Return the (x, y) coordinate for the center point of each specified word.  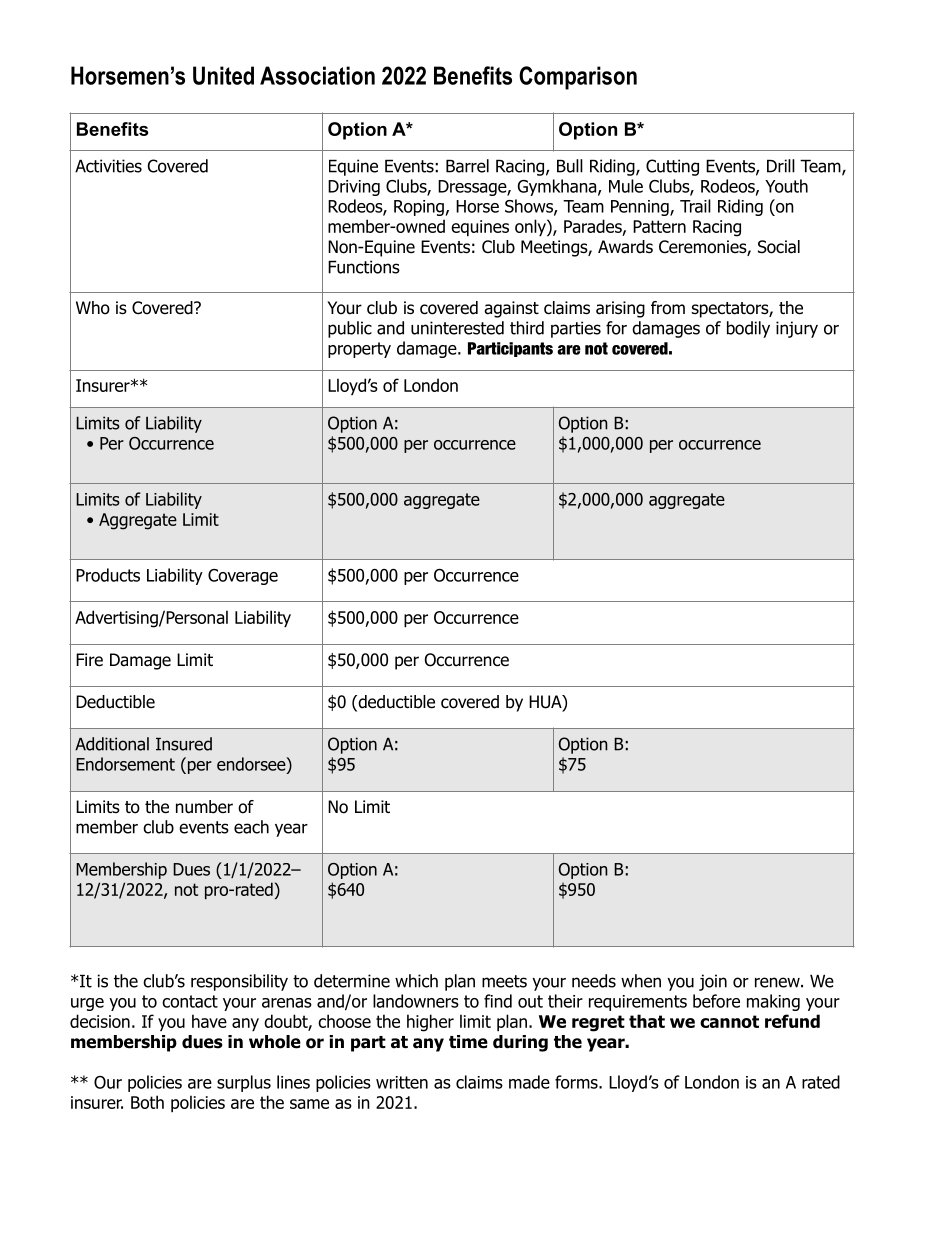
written (402, 1082)
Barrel (467, 166)
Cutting (672, 167)
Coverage (243, 577)
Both (147, 1102)
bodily (748, 329)
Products (108, 575)
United (223, 75)
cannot (729, 1021)
